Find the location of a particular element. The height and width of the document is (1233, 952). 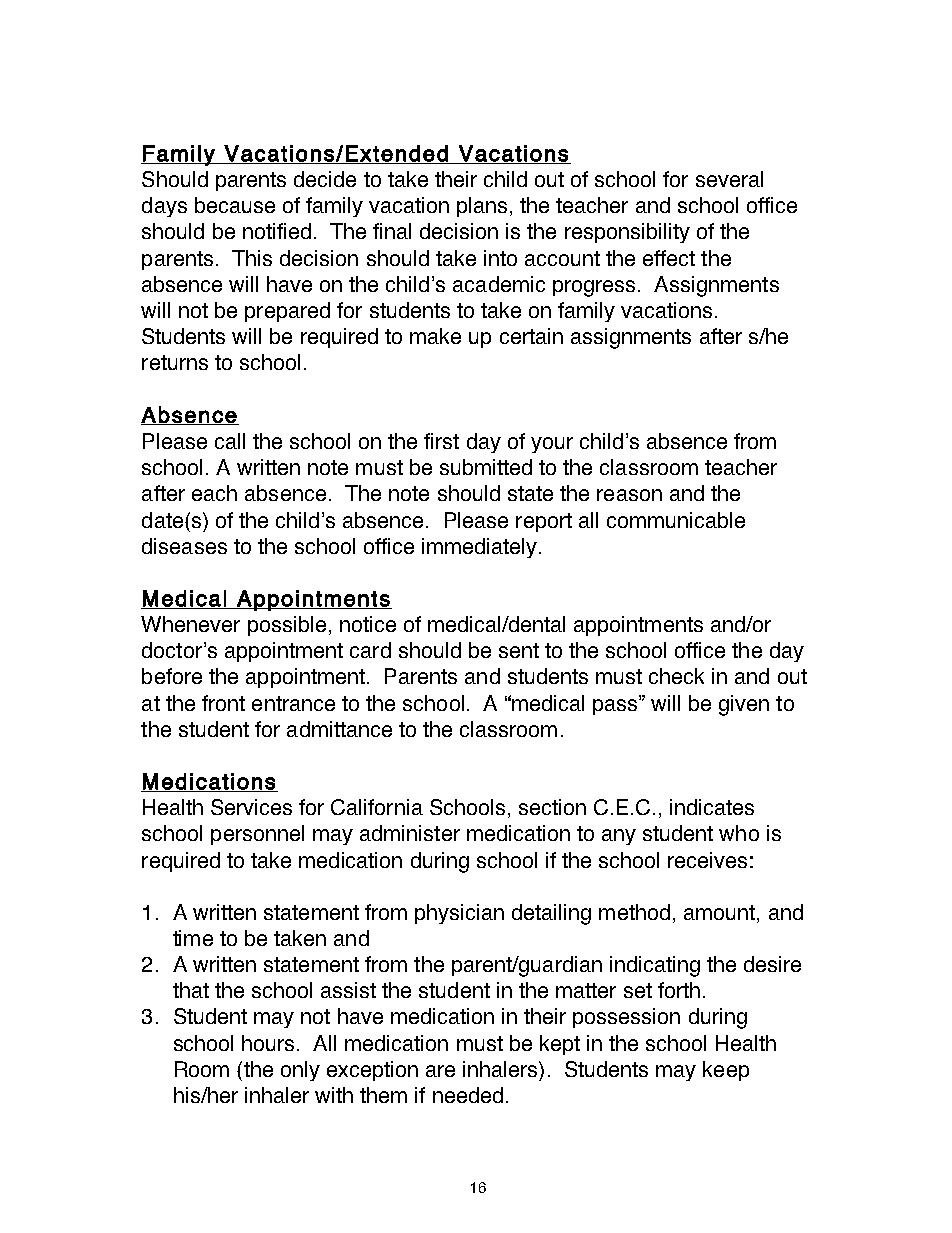

personnel is located at coordinates (257, 835).
